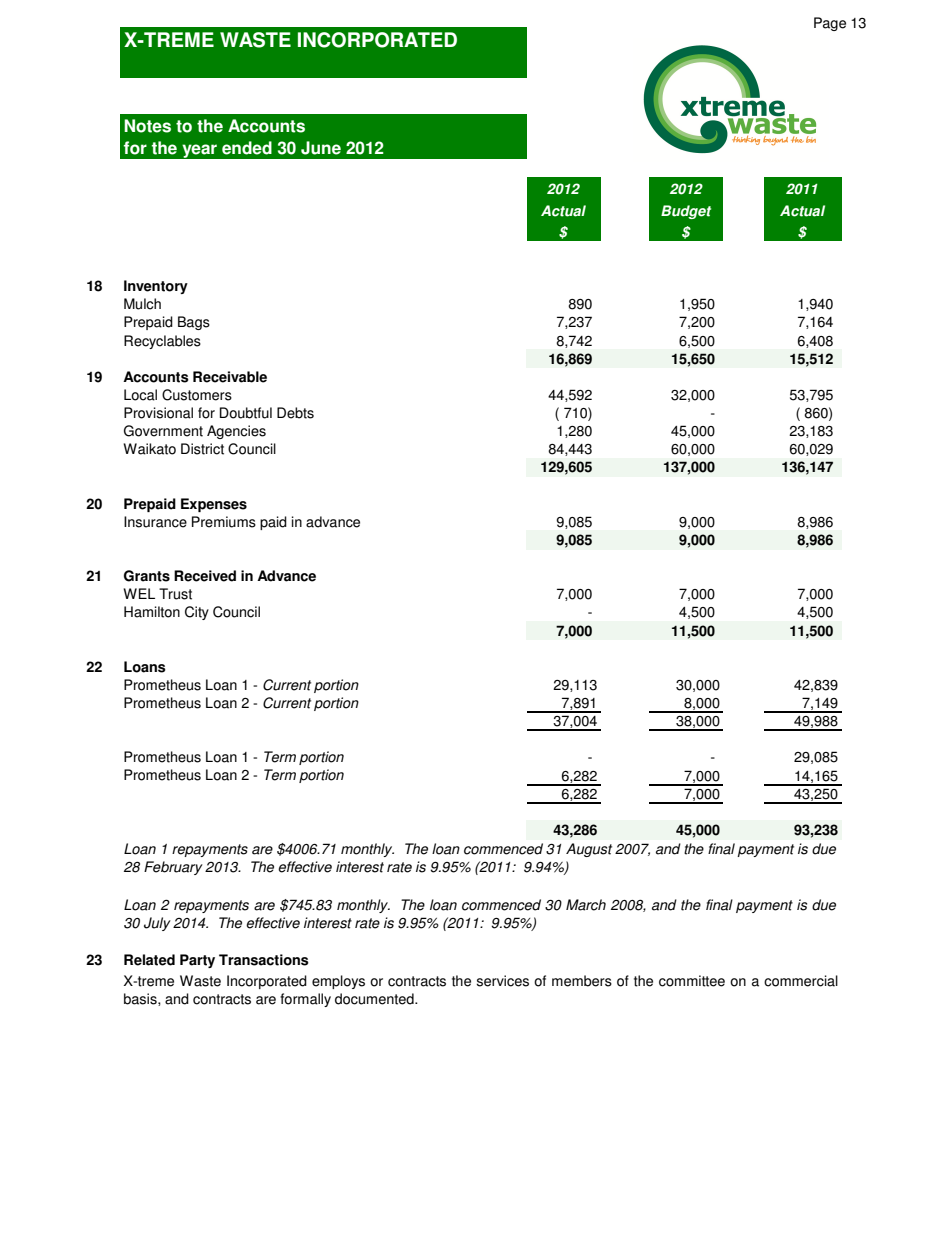 This document has width=952, height=1233. What do you see at coordinates (801, 981) in the document?
I see `commercial` at bounding box center [801, 981].
